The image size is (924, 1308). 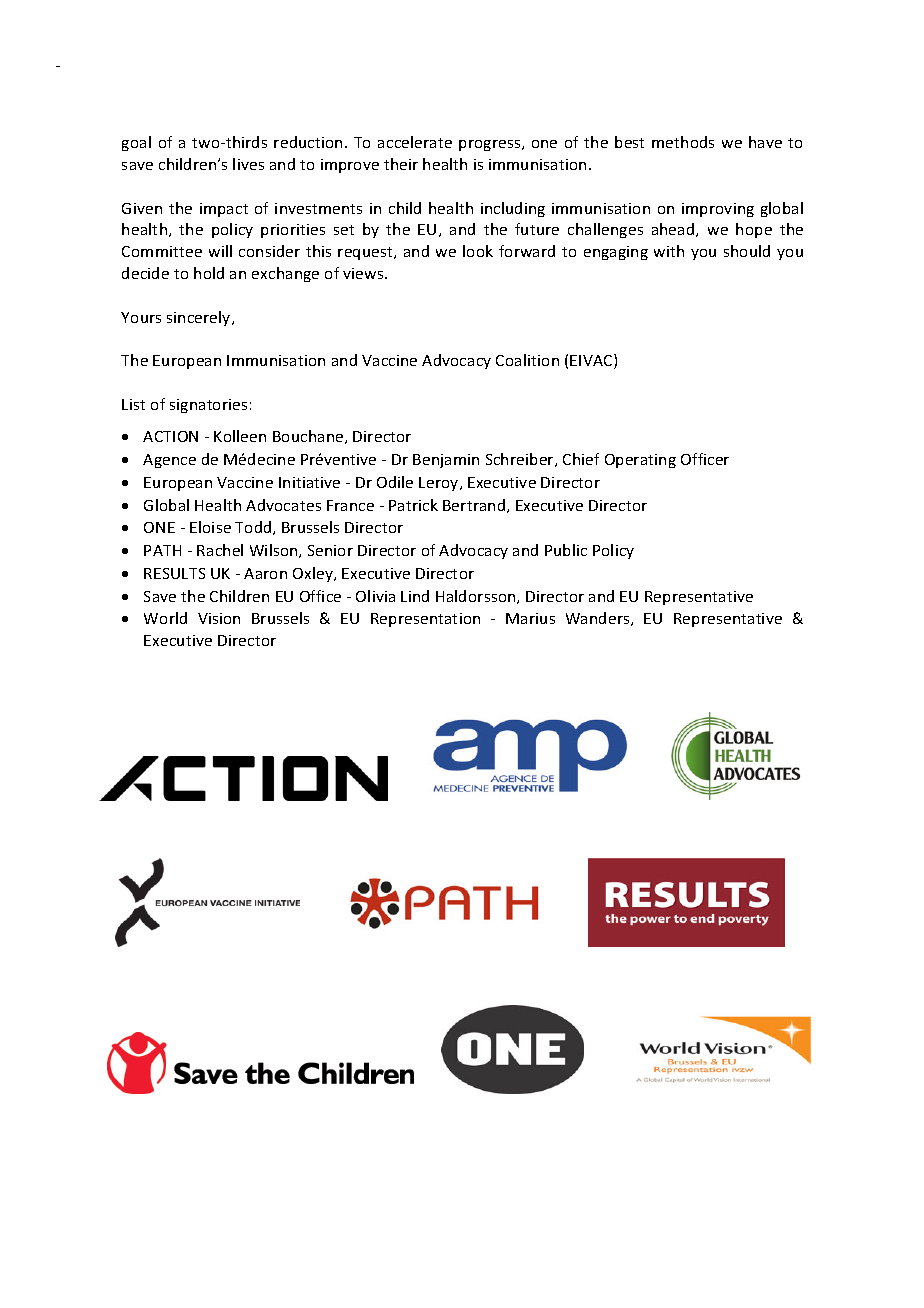 What do you see at coordinates (478, 251) in the document?
I see `look` at bounding box center [478, 251].
